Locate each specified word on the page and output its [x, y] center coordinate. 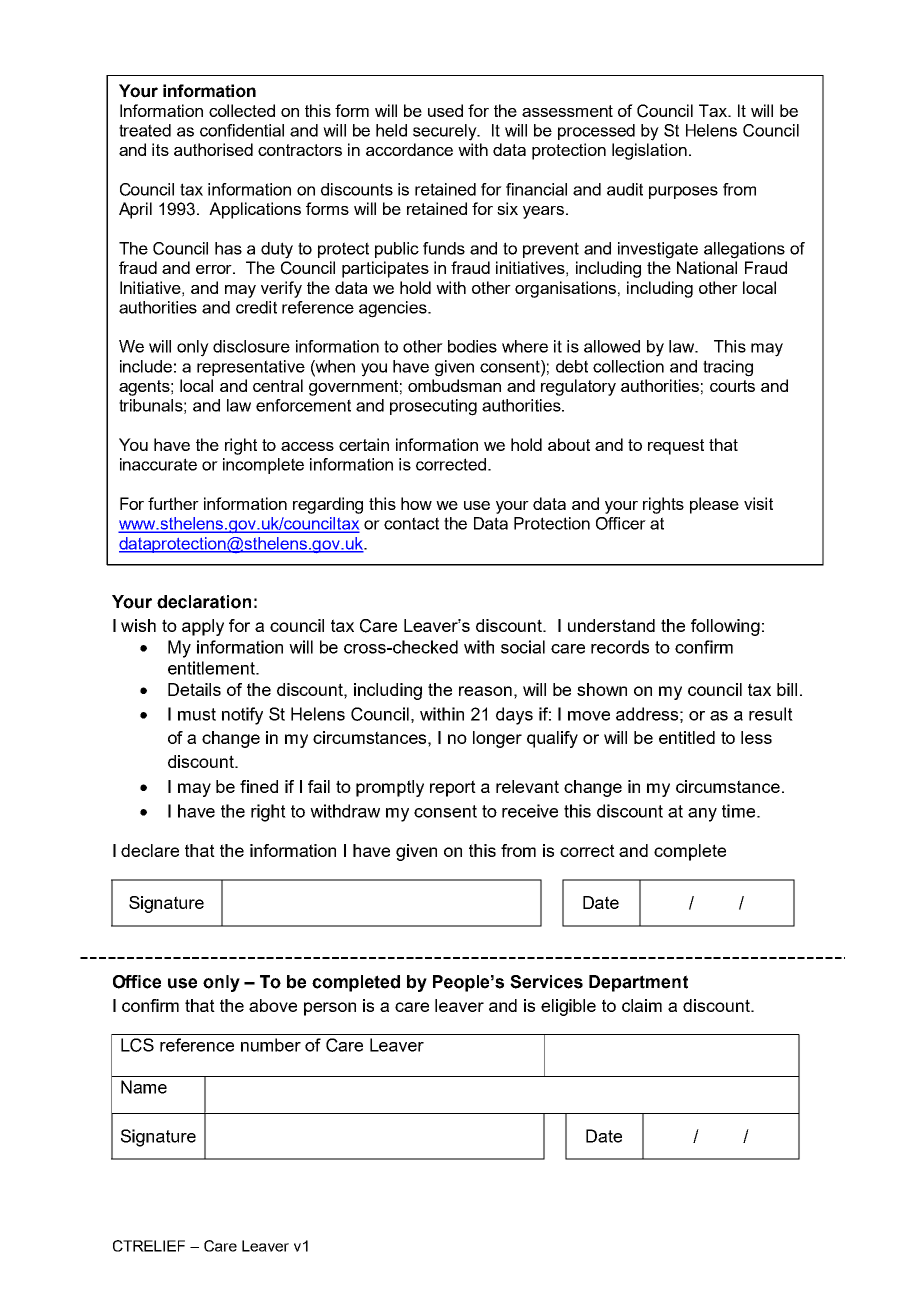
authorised [213, 149]
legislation [649, 151]
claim [642, 1005]
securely [446, 132]
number [271, 1045]
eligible [568, 1007]
